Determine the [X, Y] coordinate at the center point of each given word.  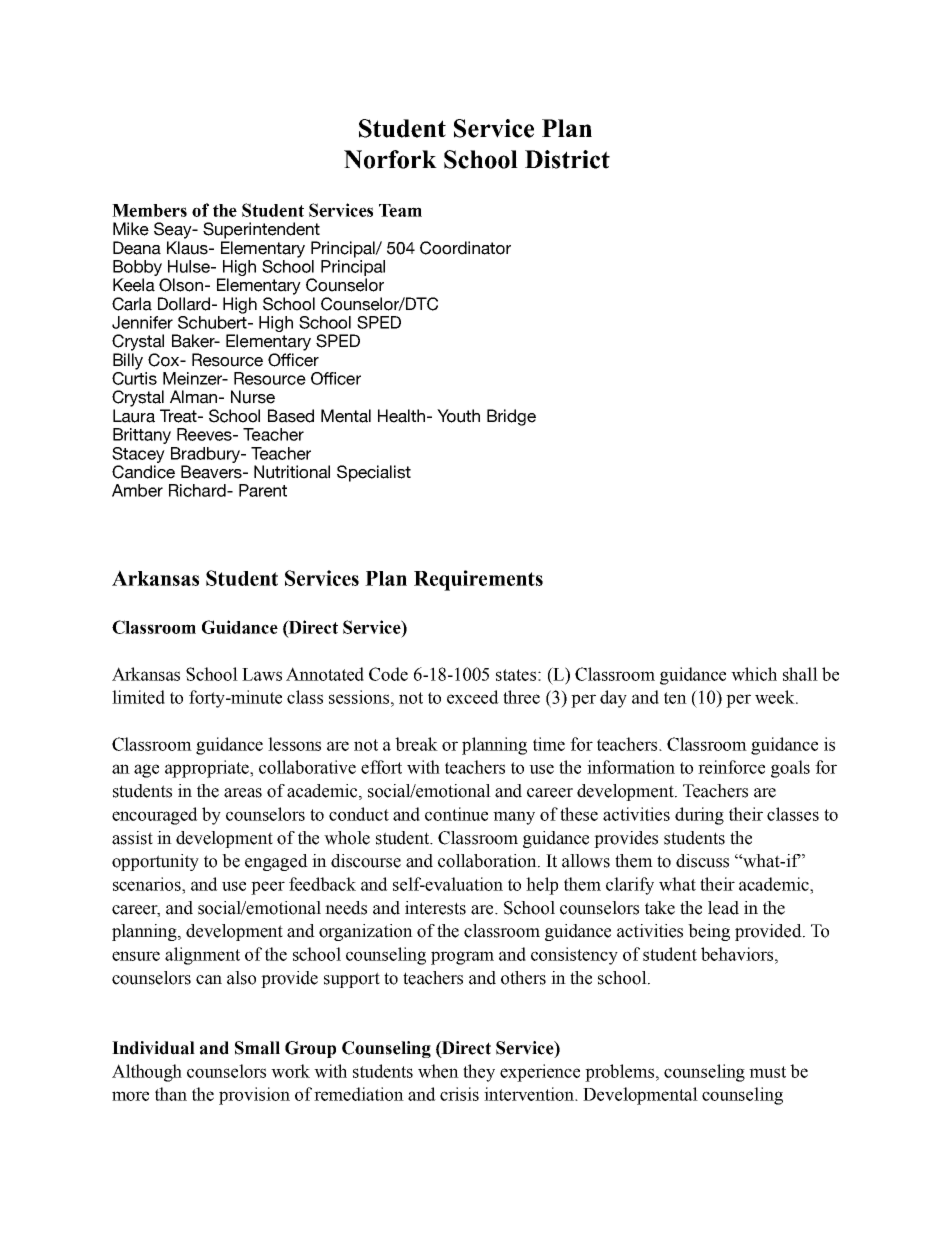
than [171, 1094]
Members [149, 210]
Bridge [511, 417]
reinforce [731, 767]
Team [400, 210]
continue [456, 814]
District [567, 159]
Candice [143, 472]
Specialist [374, 473]
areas [243, 793]
